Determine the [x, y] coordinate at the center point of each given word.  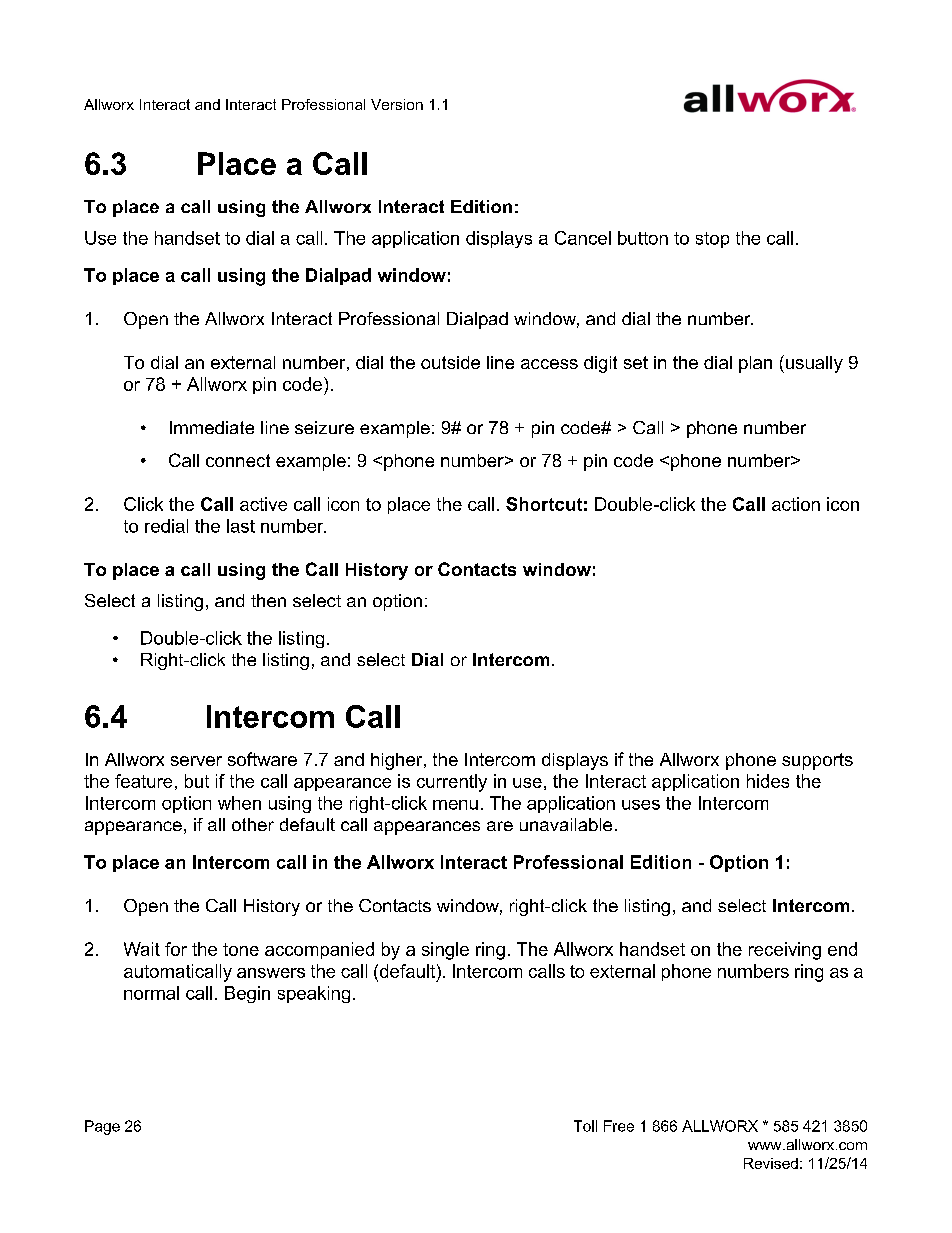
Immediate [212, 427]
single [445, 951]
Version [397, 104]
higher [398, 761]
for [176, 949]
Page [102, 1127]
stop [712, 240]
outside [450, 362]
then [268, 600]
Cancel [583, 238]
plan [755, 364]
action [796, 504]
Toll [585, 1126]
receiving [785, 951]
